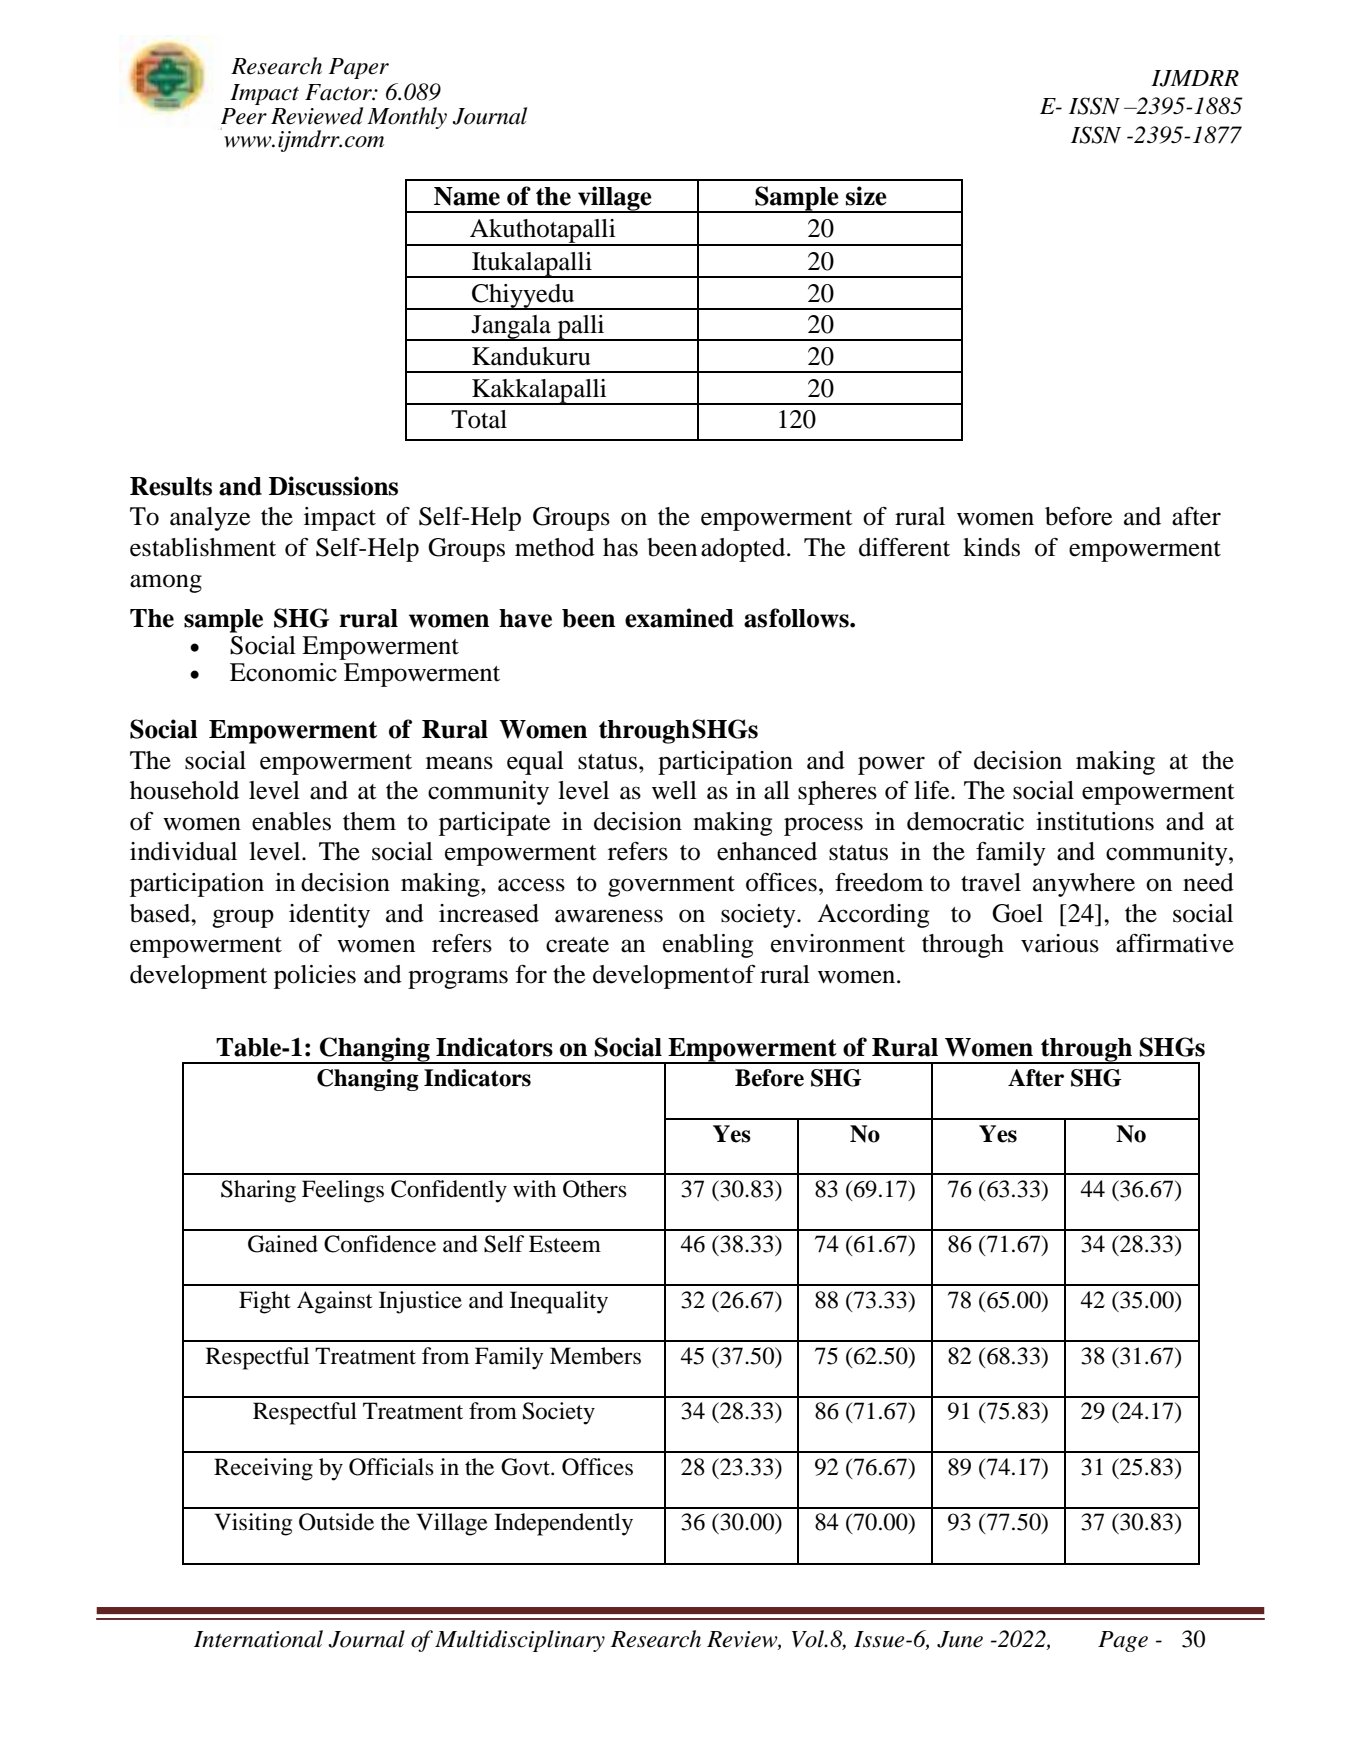  What do you see at coordinates (291, 821) in the screenshot?
I see `enables` at bounding box center [291, 821].
